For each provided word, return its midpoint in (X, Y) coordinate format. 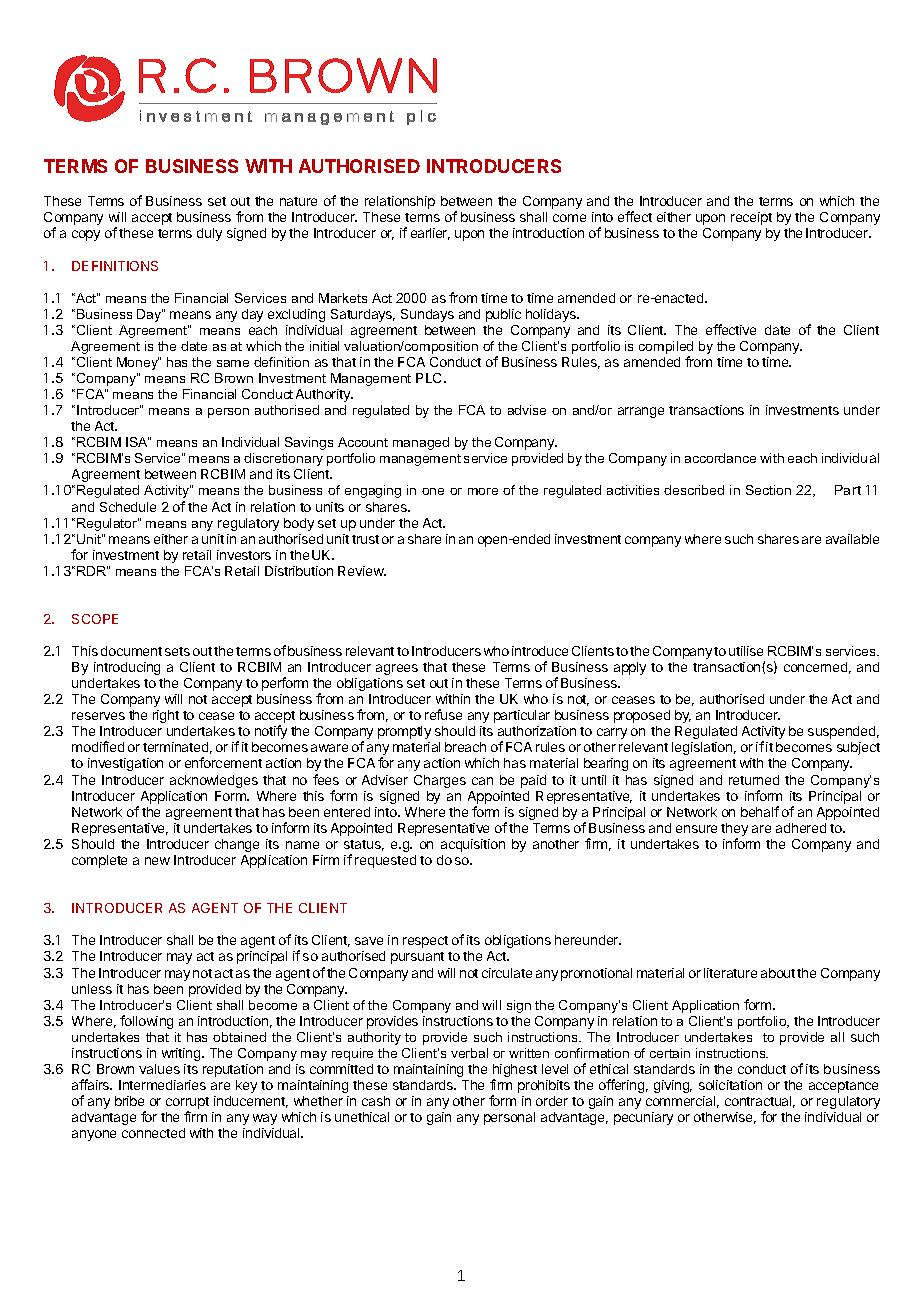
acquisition (473, 845)
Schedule (128, 507)
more (483, 491)
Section (768, 490)
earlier (430, 234)
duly (209, 234)
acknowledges (214, 781)
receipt (751, 218)
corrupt (187, 1104)
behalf (760, 811)
